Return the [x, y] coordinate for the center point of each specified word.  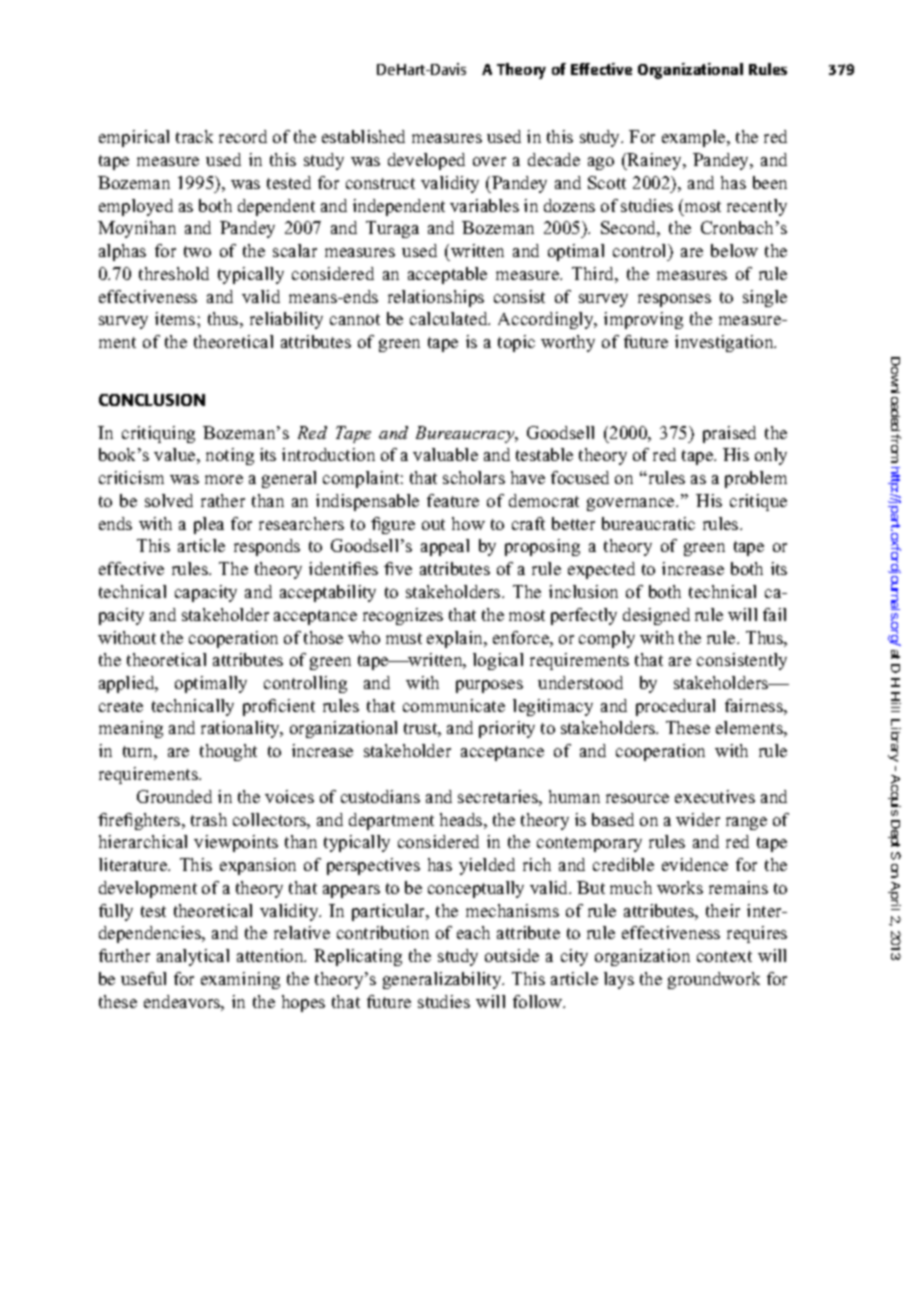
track [194, 136]
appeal [445, 547]
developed [426, 161]
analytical [193, 957]
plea [209, 525]
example [695, 138]
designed [656, 616]
